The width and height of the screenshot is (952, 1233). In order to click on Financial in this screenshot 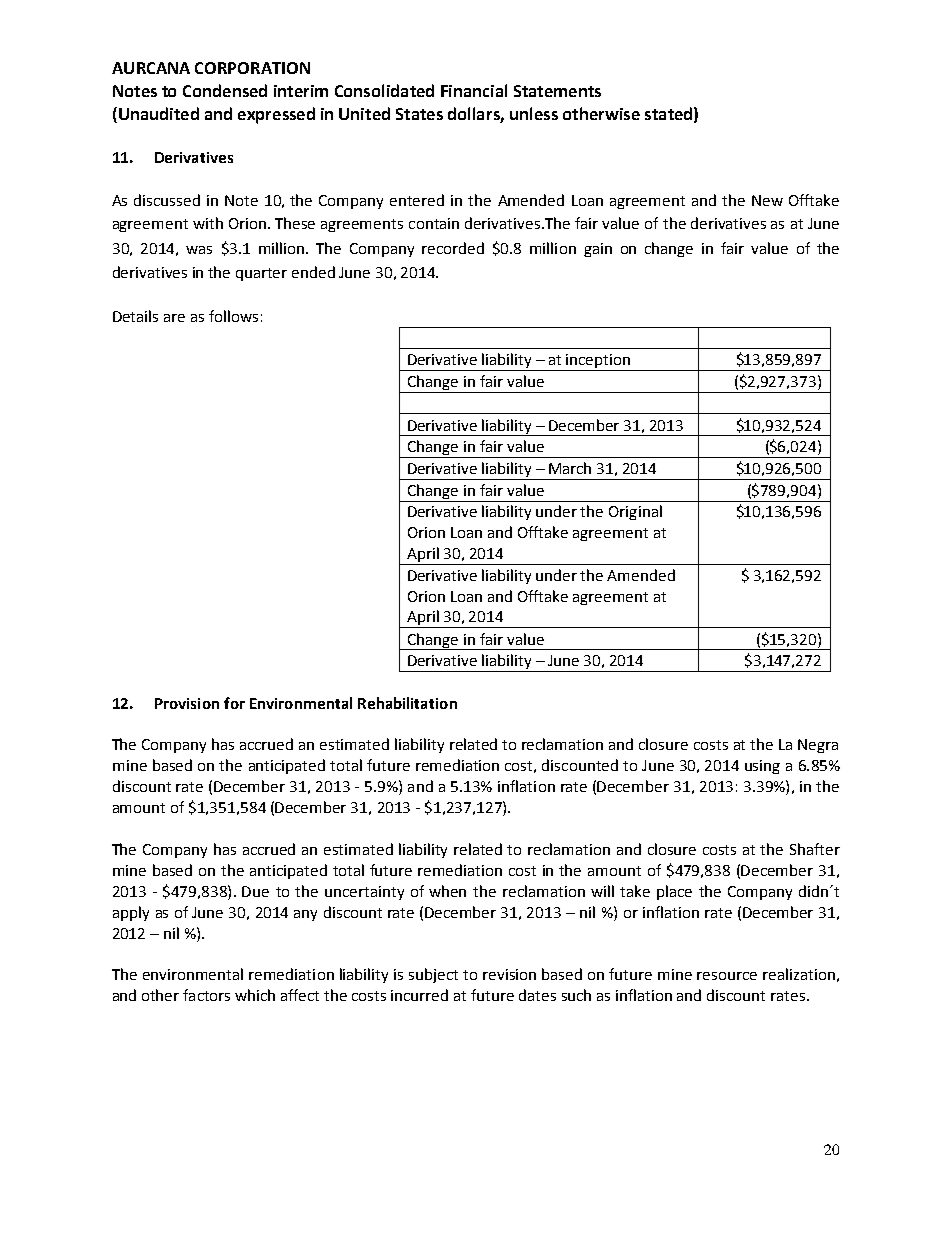, I will do `click(474, 90)`.
